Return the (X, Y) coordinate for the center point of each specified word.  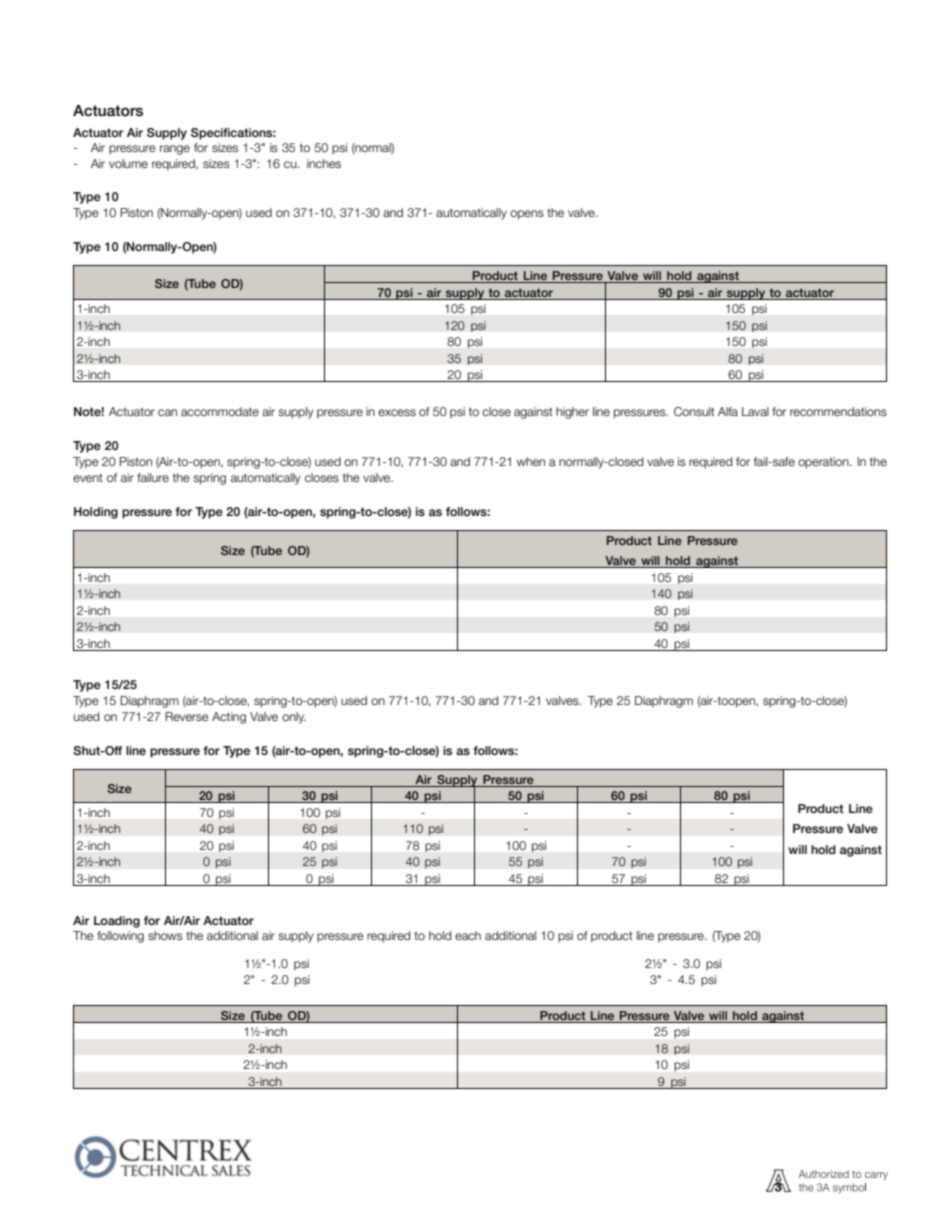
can (167, 412)
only (294, 718)
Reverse (187, 716)
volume (128, 163)
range (175, 150)
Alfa (728, 411)
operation (824, 463)
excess (397, 412)
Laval (755, 411)
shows (165, 935)
